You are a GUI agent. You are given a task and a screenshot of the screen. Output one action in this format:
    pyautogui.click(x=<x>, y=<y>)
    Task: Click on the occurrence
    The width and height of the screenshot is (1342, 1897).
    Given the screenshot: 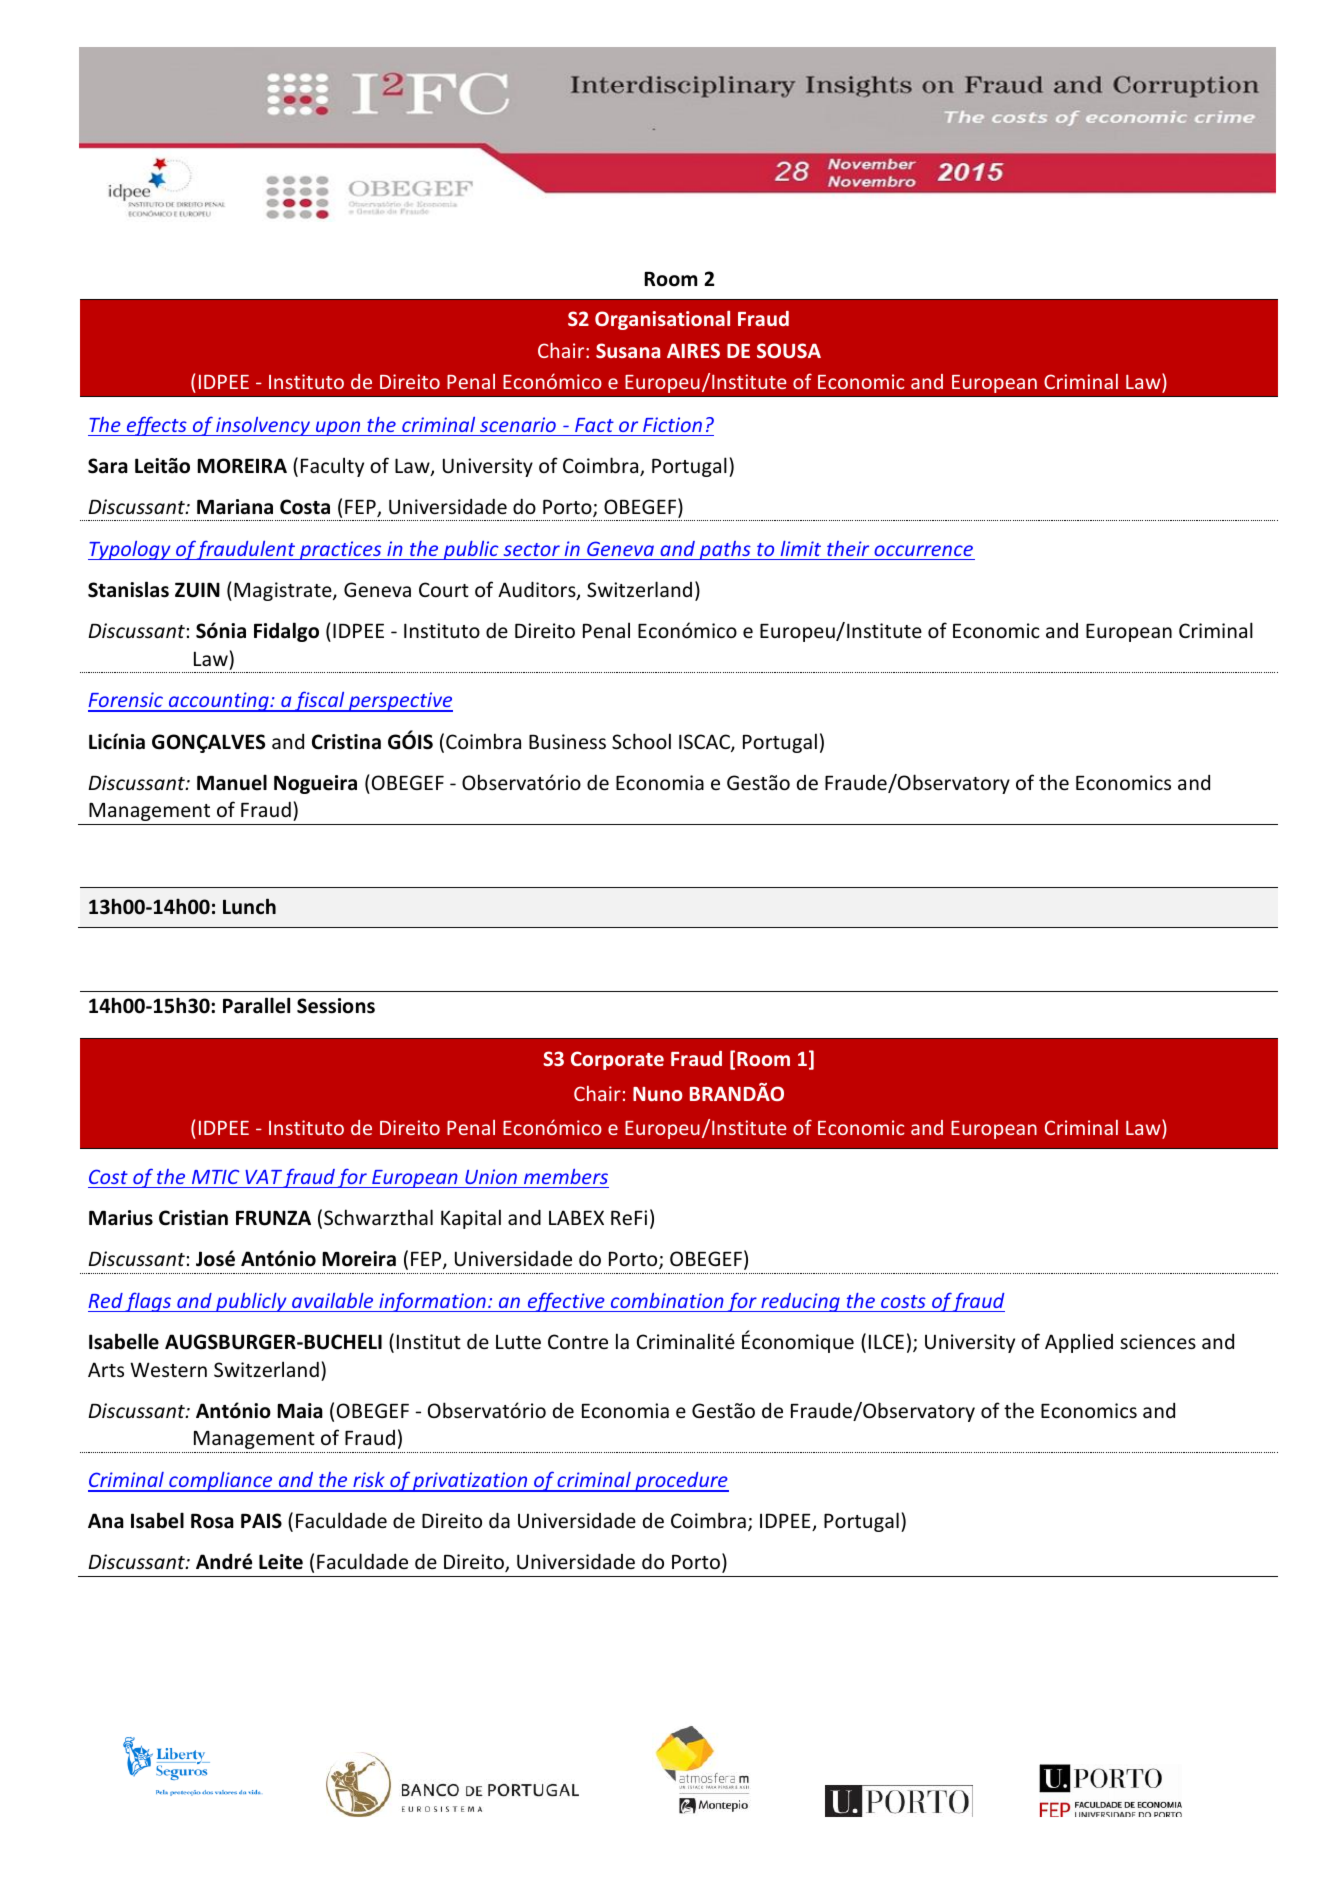 What is the action you would take?
    pyautogui.click(x=923, y=550)
